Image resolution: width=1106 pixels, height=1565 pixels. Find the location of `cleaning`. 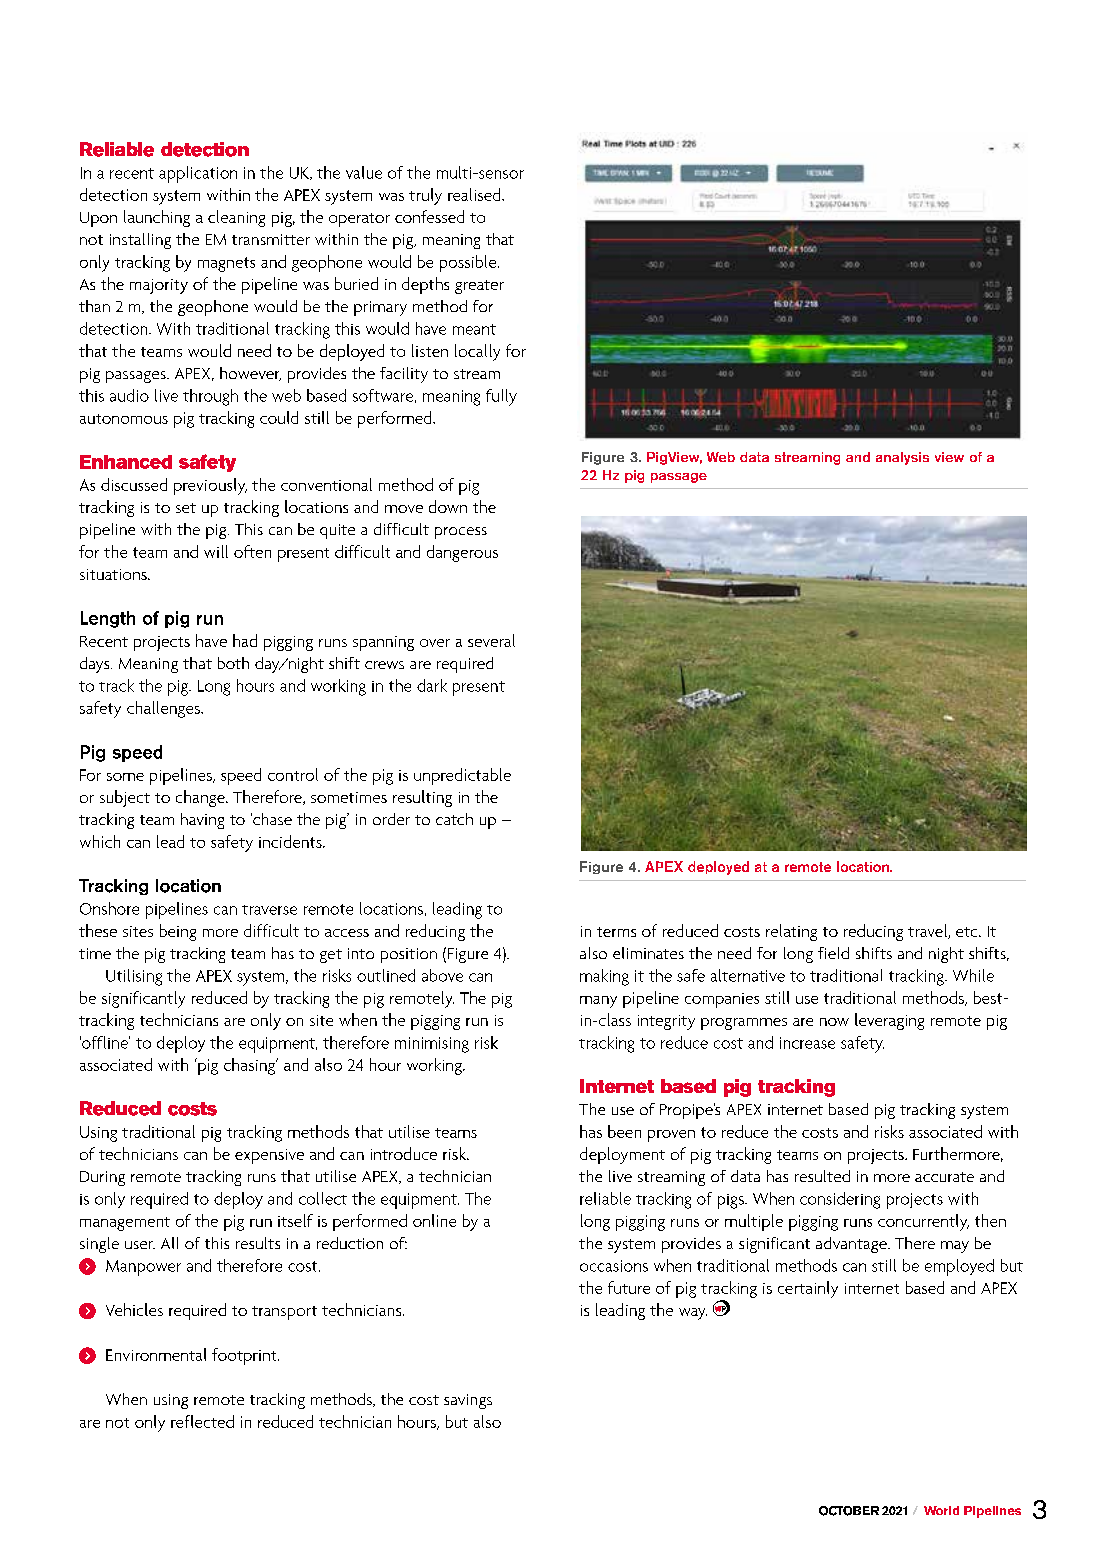

cleaning is located at coordinates (236, 218).
